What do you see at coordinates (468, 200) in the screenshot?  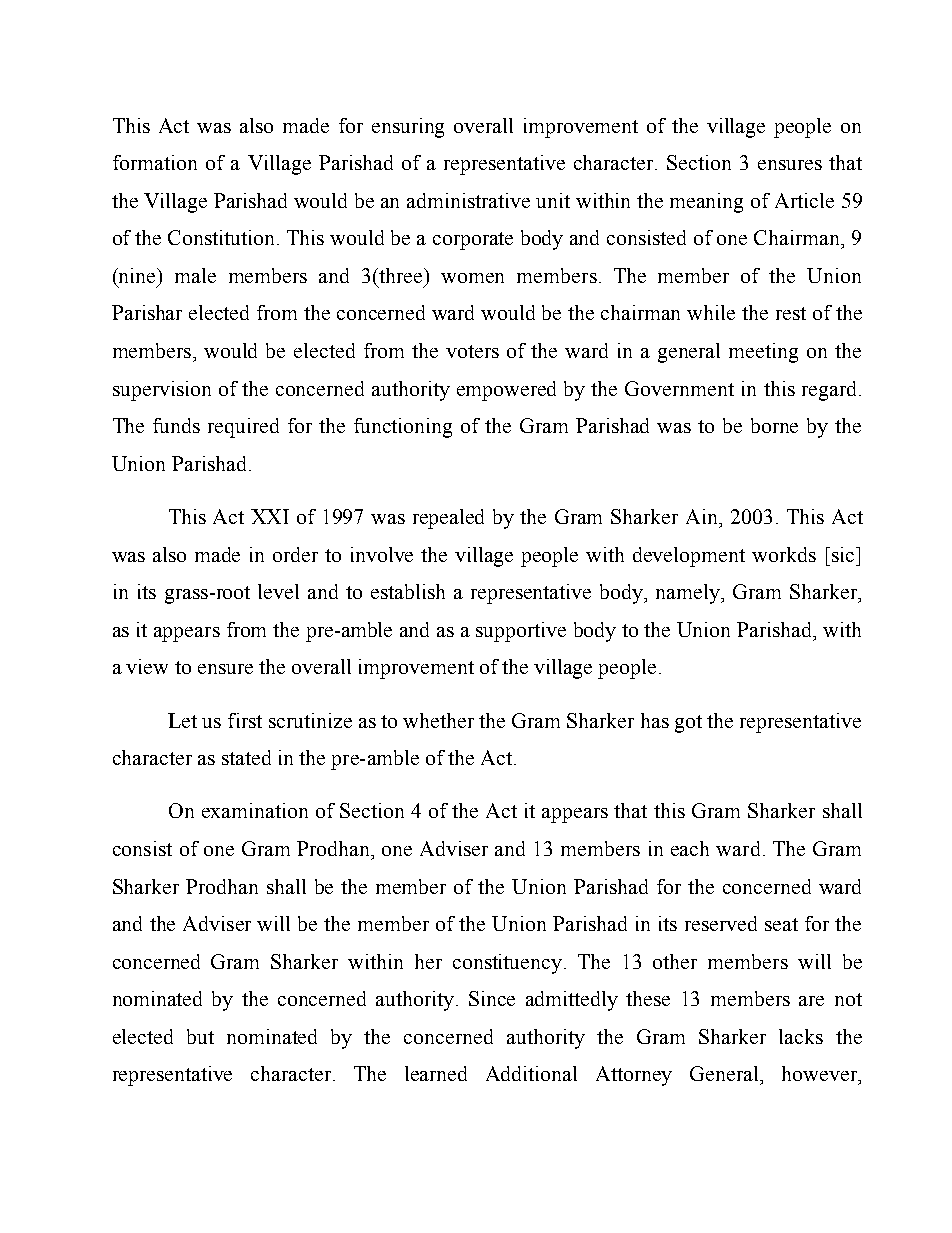 I see `administrative` at bounding box center [468, 200].
